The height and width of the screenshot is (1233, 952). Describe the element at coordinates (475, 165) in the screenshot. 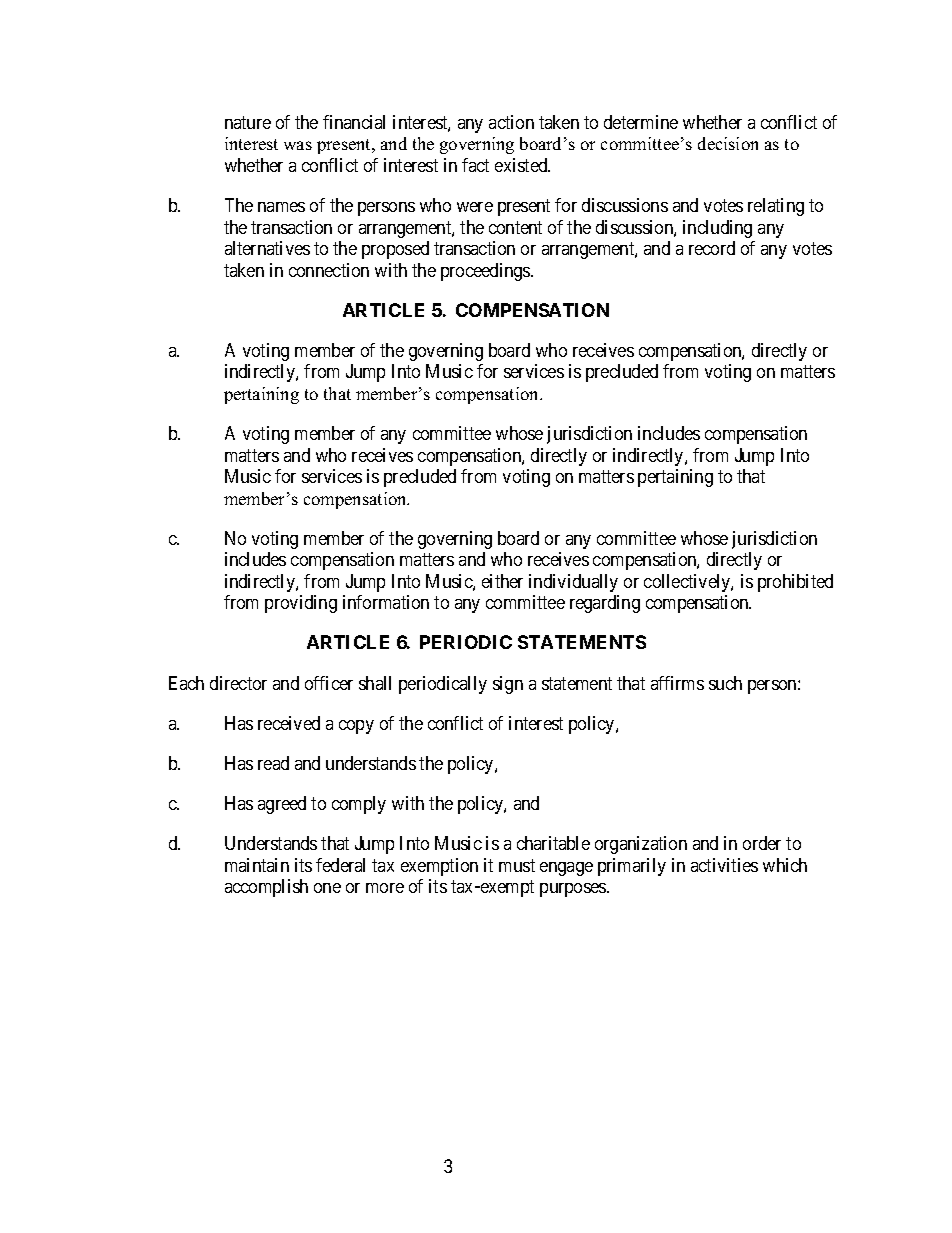

I see `fact` at that location.
